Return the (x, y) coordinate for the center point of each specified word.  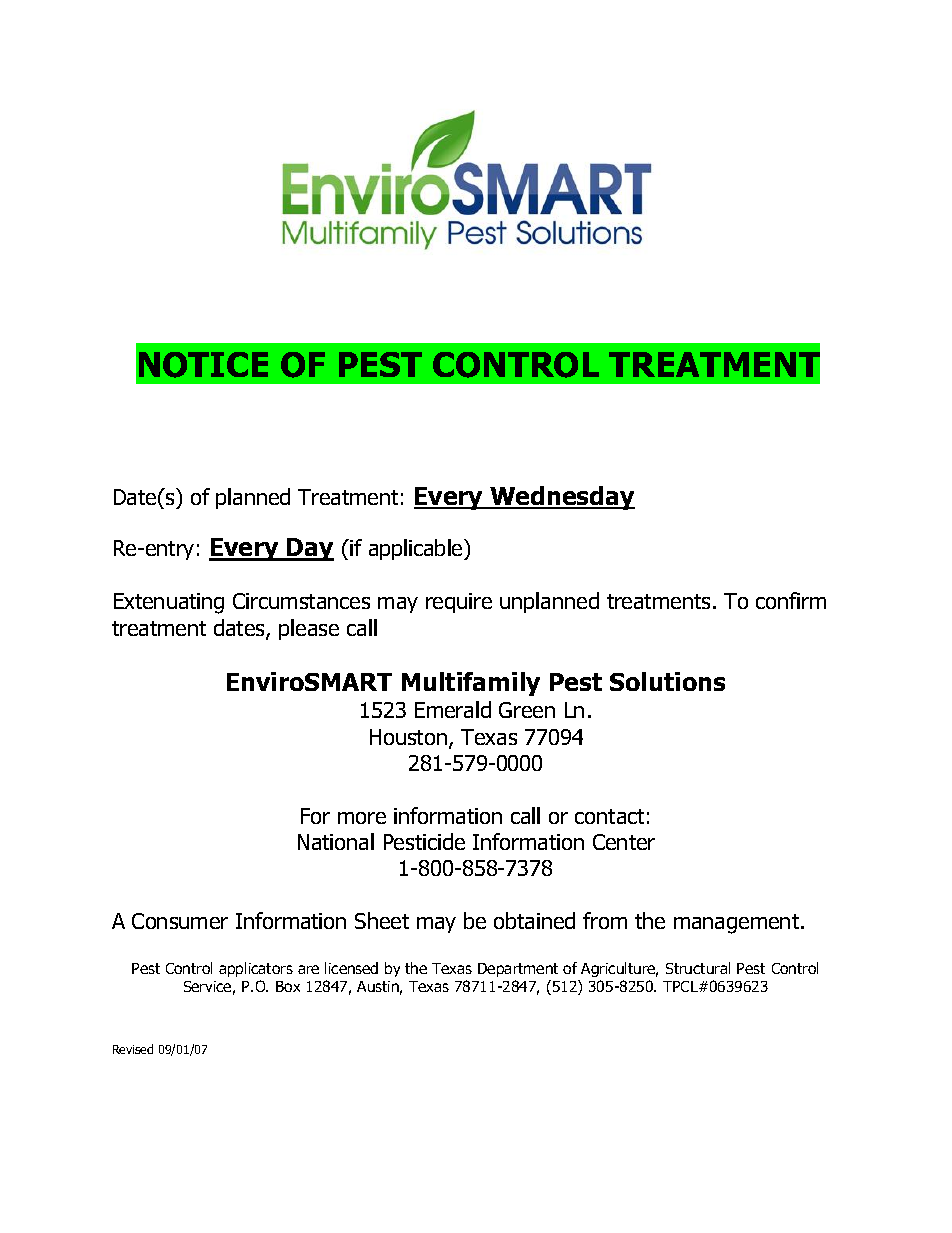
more (362, 818)
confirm (791, 600)
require (459, 603)
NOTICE (203, 365)
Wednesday (561, 498)
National (336, 841)
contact (609, 816)
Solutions (667, 681)
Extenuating (169, 603)
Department (518, 970)
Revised (133, 1049)
